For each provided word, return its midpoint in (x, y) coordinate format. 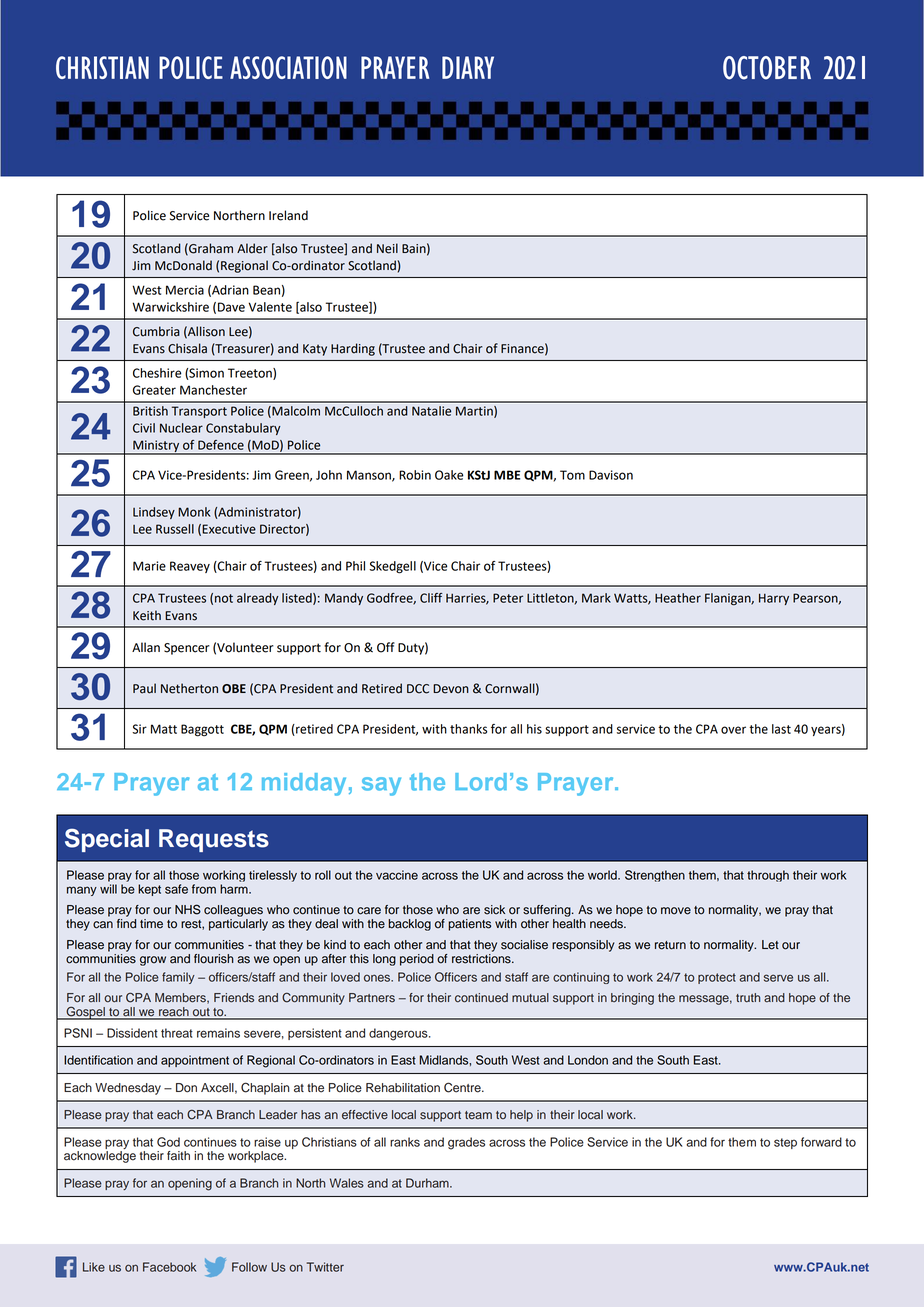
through (768, 876)
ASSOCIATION (288, 67)
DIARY (468, 67)
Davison (611, 475)
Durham (428, 1183)
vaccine (397, 875)
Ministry (156, 447)
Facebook (169, 1267)
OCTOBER (767, 68)
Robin (415, 475)
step (785, 1143)
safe (176, 889)
